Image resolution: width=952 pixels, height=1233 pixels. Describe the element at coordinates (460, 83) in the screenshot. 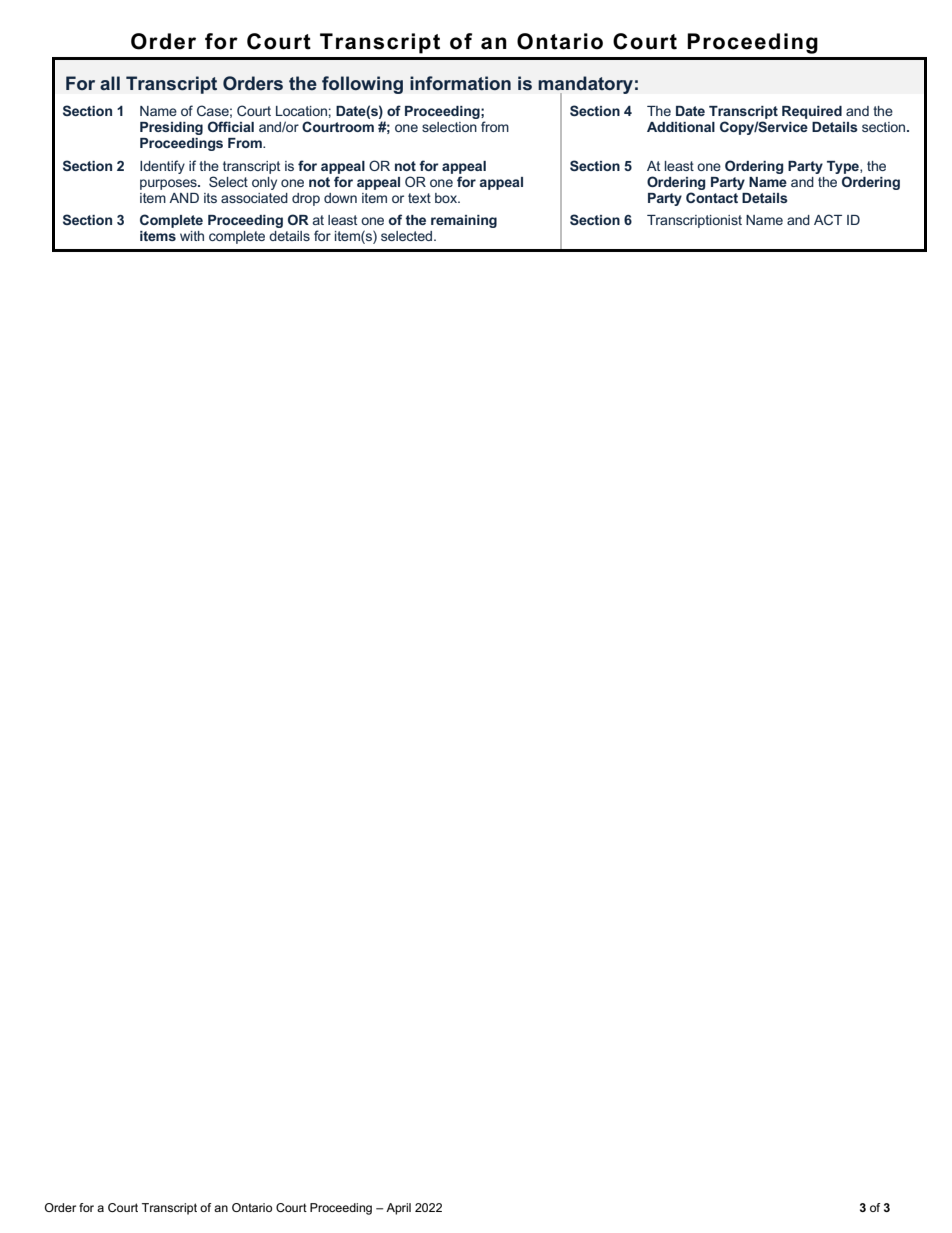

I see `information` at that location.
